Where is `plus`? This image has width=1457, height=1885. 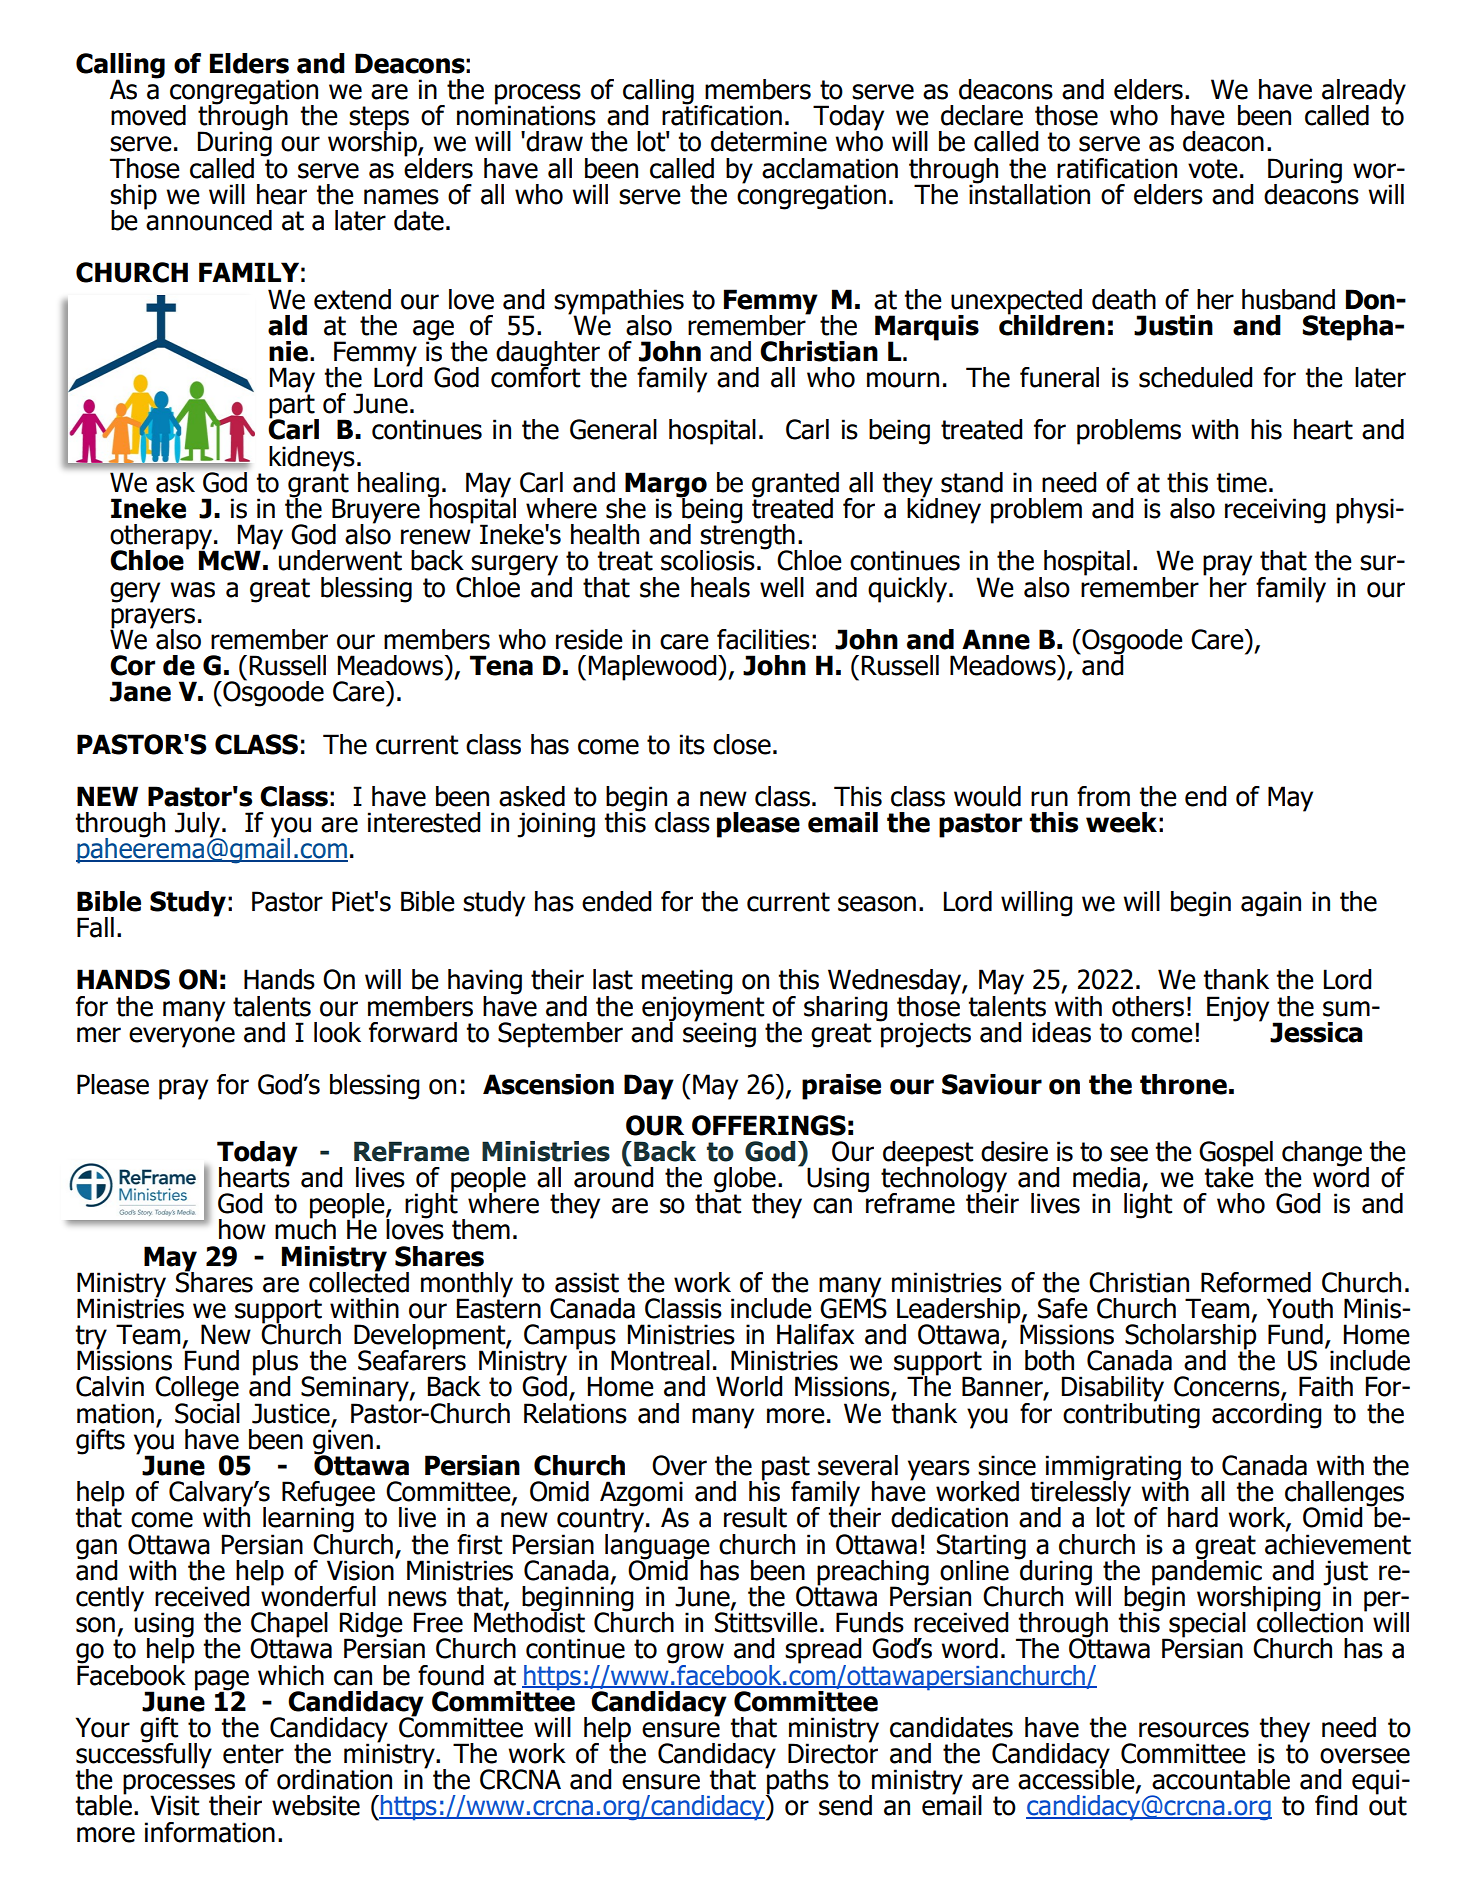 plus is located at coordinates (275, 1364).
